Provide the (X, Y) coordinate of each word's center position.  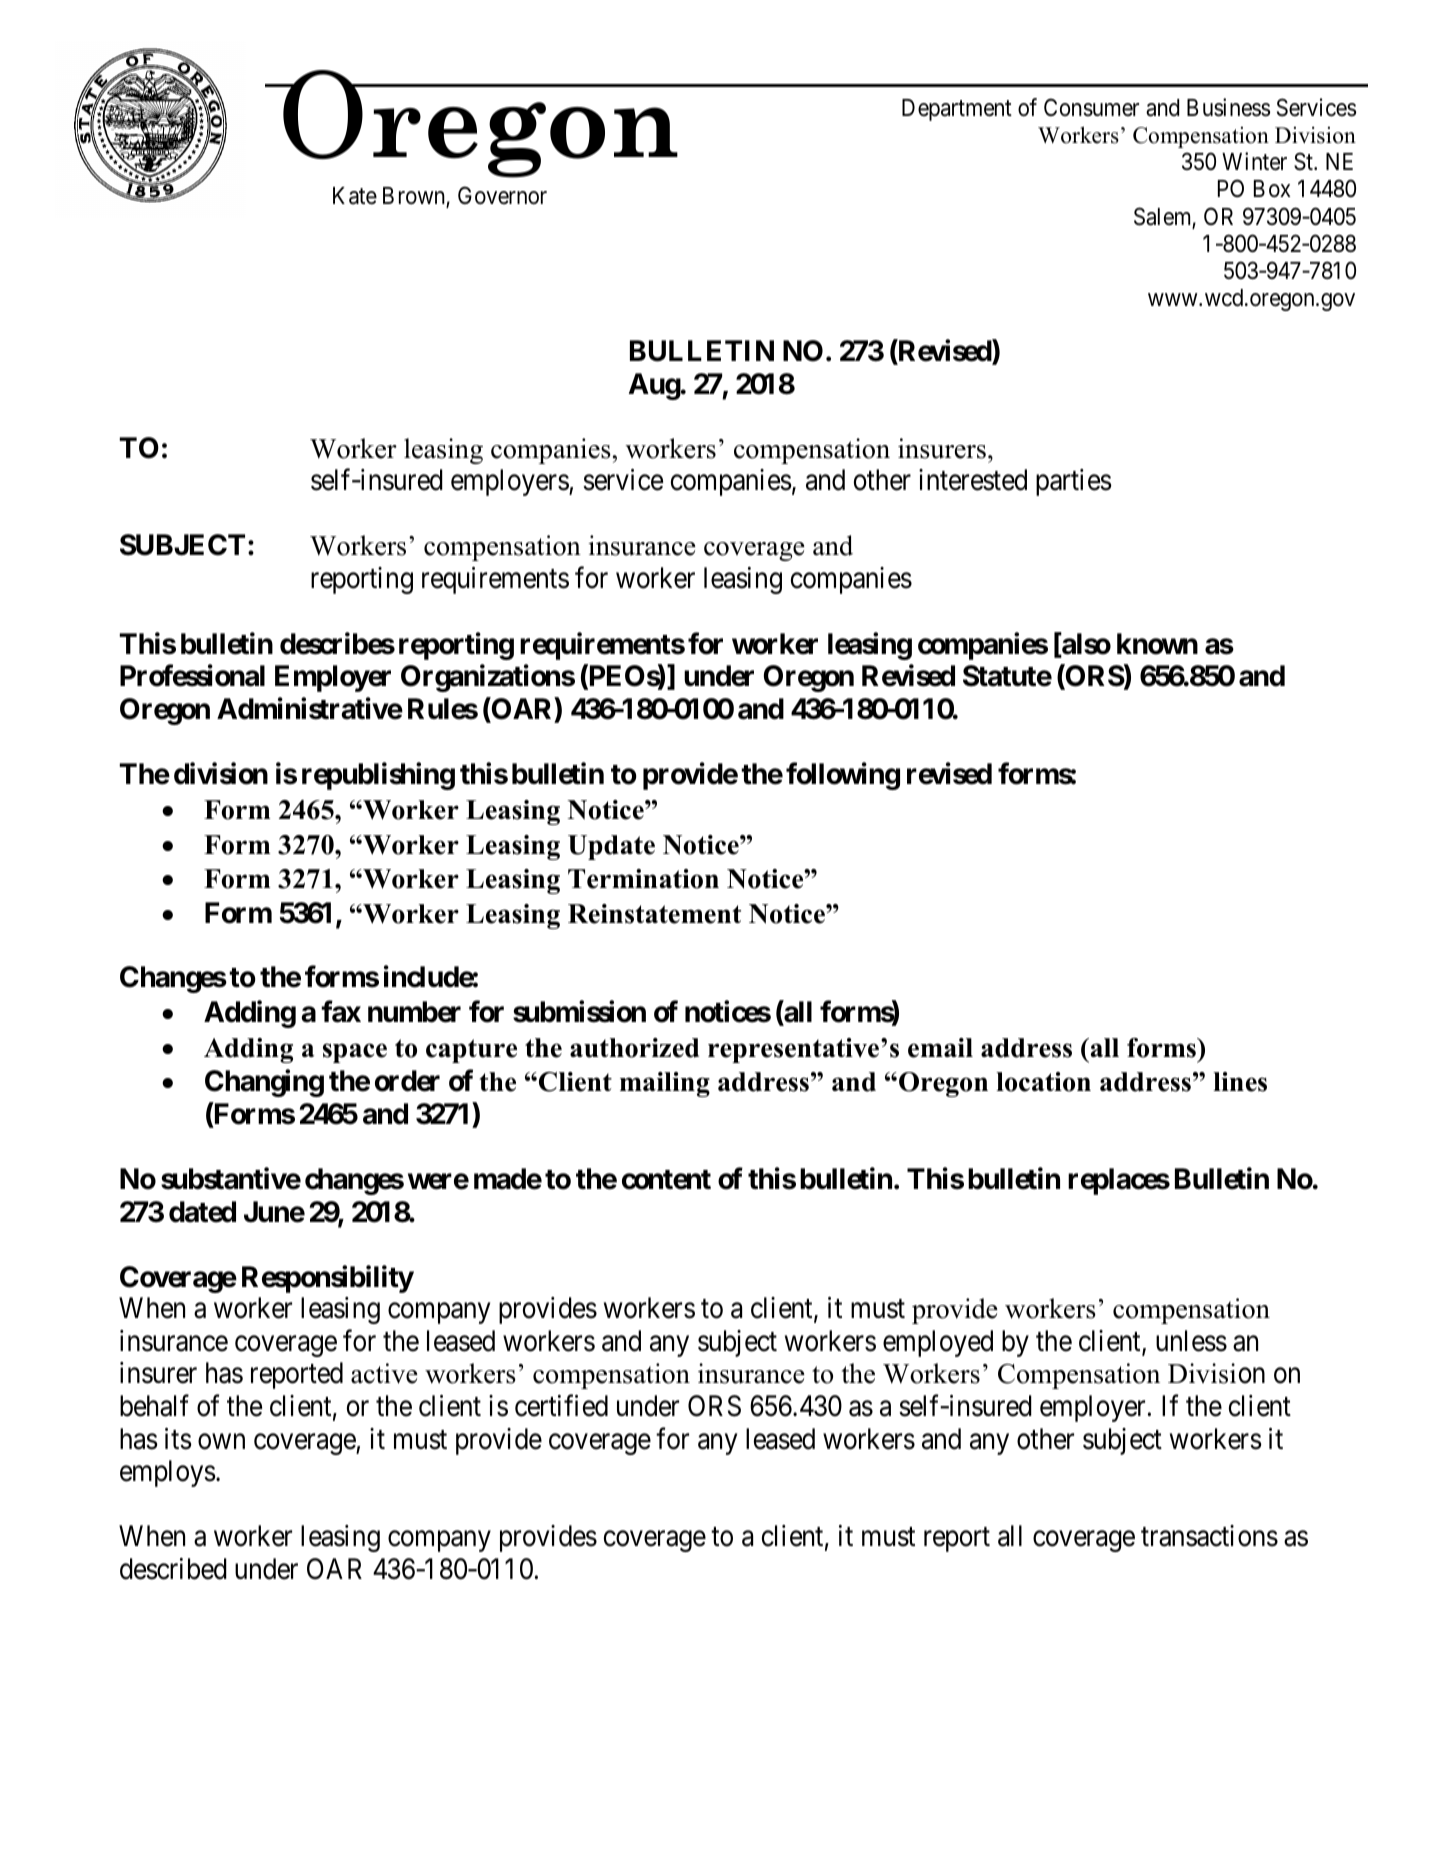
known (1157, 644)
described (173, 1569)
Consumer (1091, 107)
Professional (192, 676)
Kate (355, 196)
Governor (502, 195)
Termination (643, 879)
